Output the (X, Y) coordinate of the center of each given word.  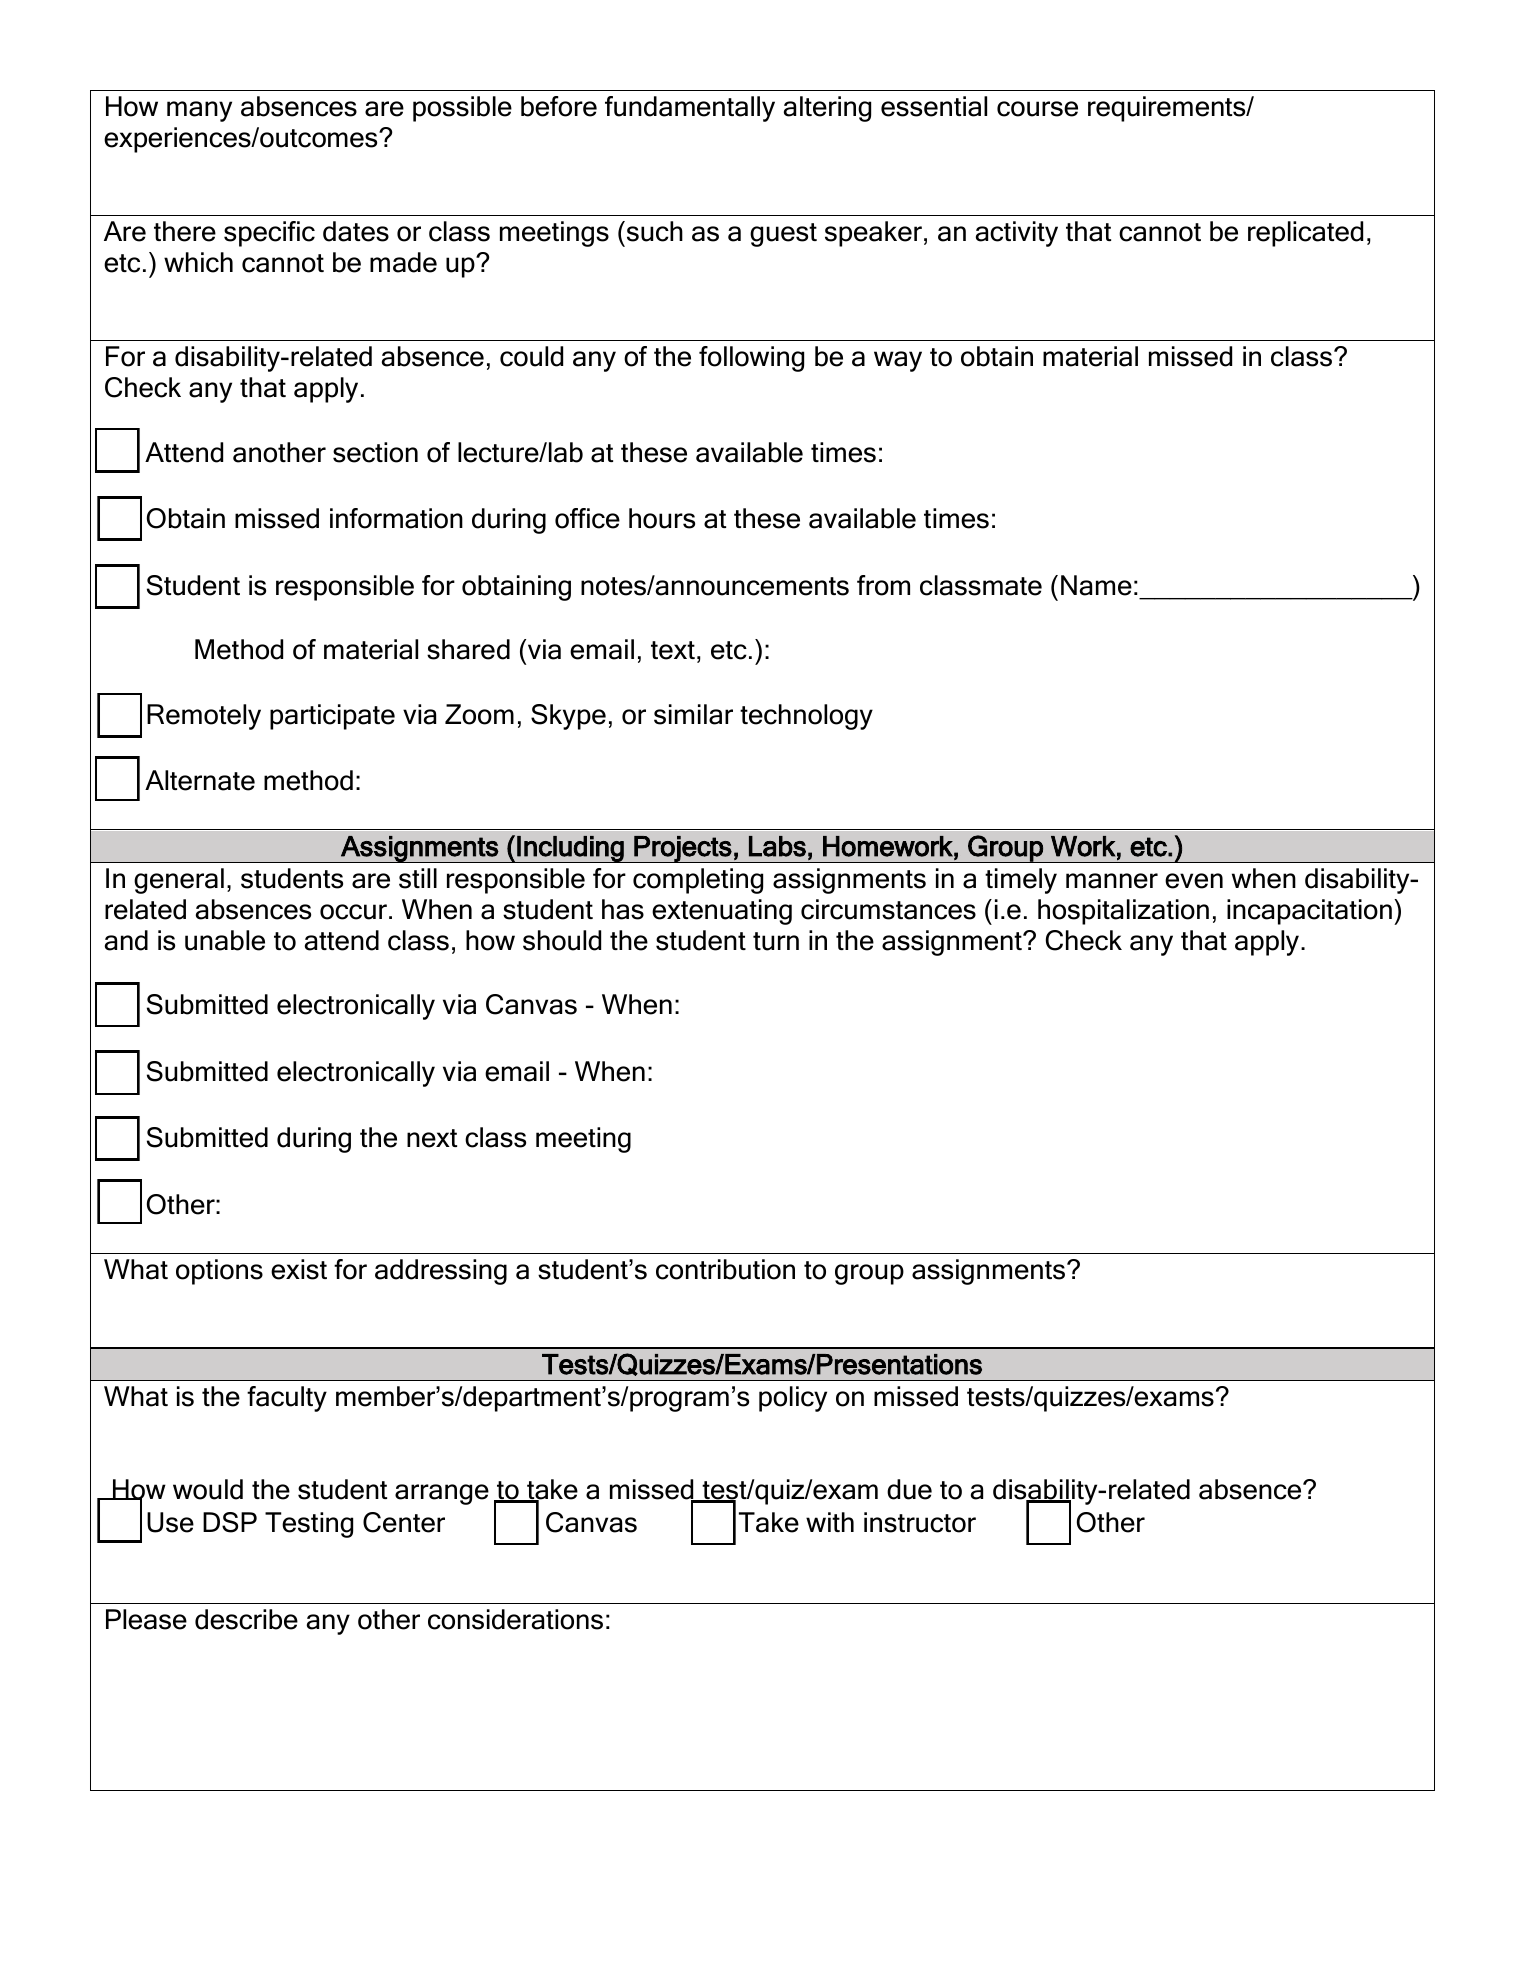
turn (776, 941)
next (432, 1138)
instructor (920, 1522)
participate (332, 717)
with (830, 1522)
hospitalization (1123, 912)
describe (246, 1619)
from (883, 585)
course (1037, 109)
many (199, 111)
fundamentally (690, 109)
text (673, 650)
